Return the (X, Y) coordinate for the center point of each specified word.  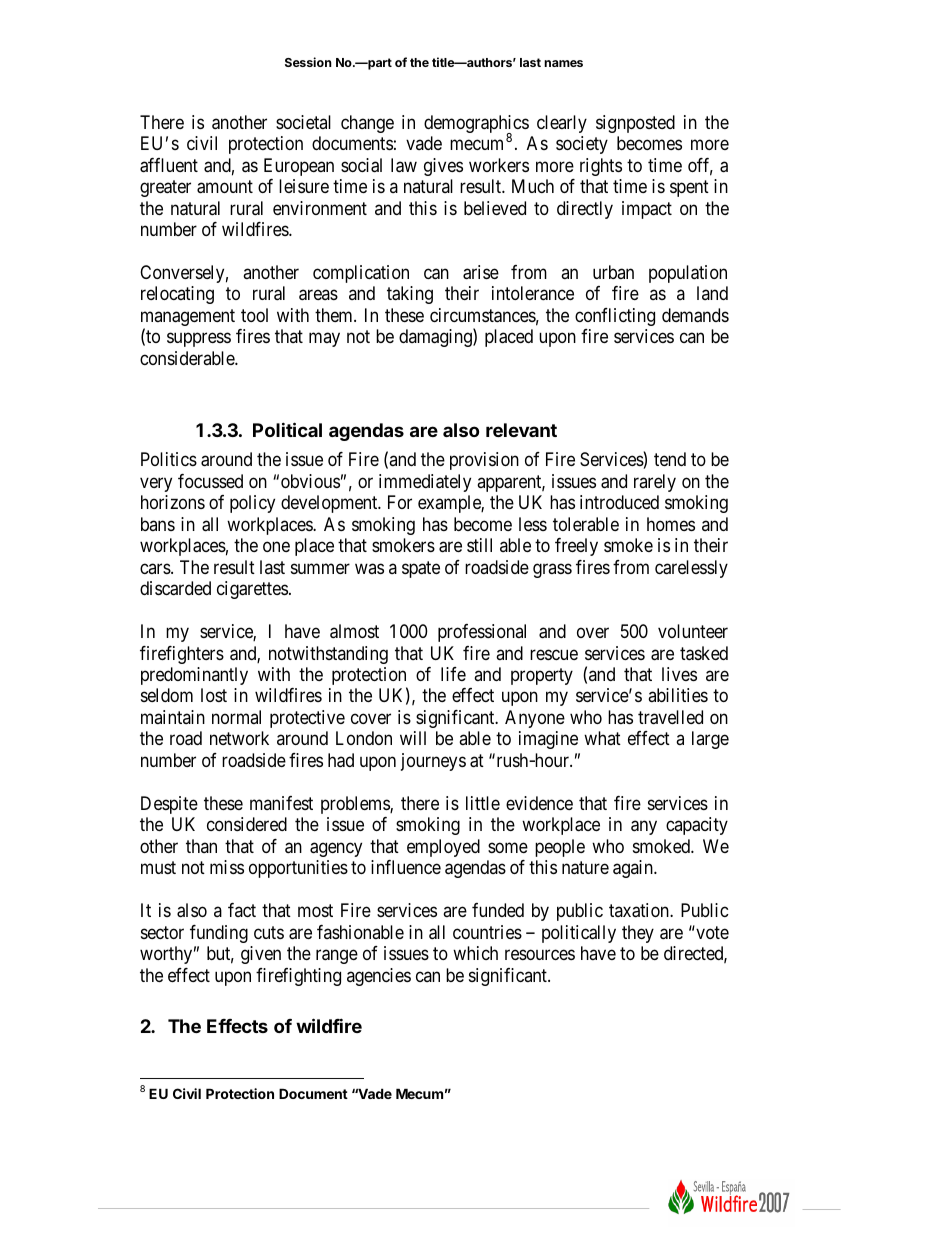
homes (671, 524)
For (400, 502)
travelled (670, 717)
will (413, 738)
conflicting (615, 317)
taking (410, 295)
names (563, 63)
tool (254, 315)
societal (303, 122)
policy (252, 504)
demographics (476, 125)
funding (219, 934)
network (239, 738)
